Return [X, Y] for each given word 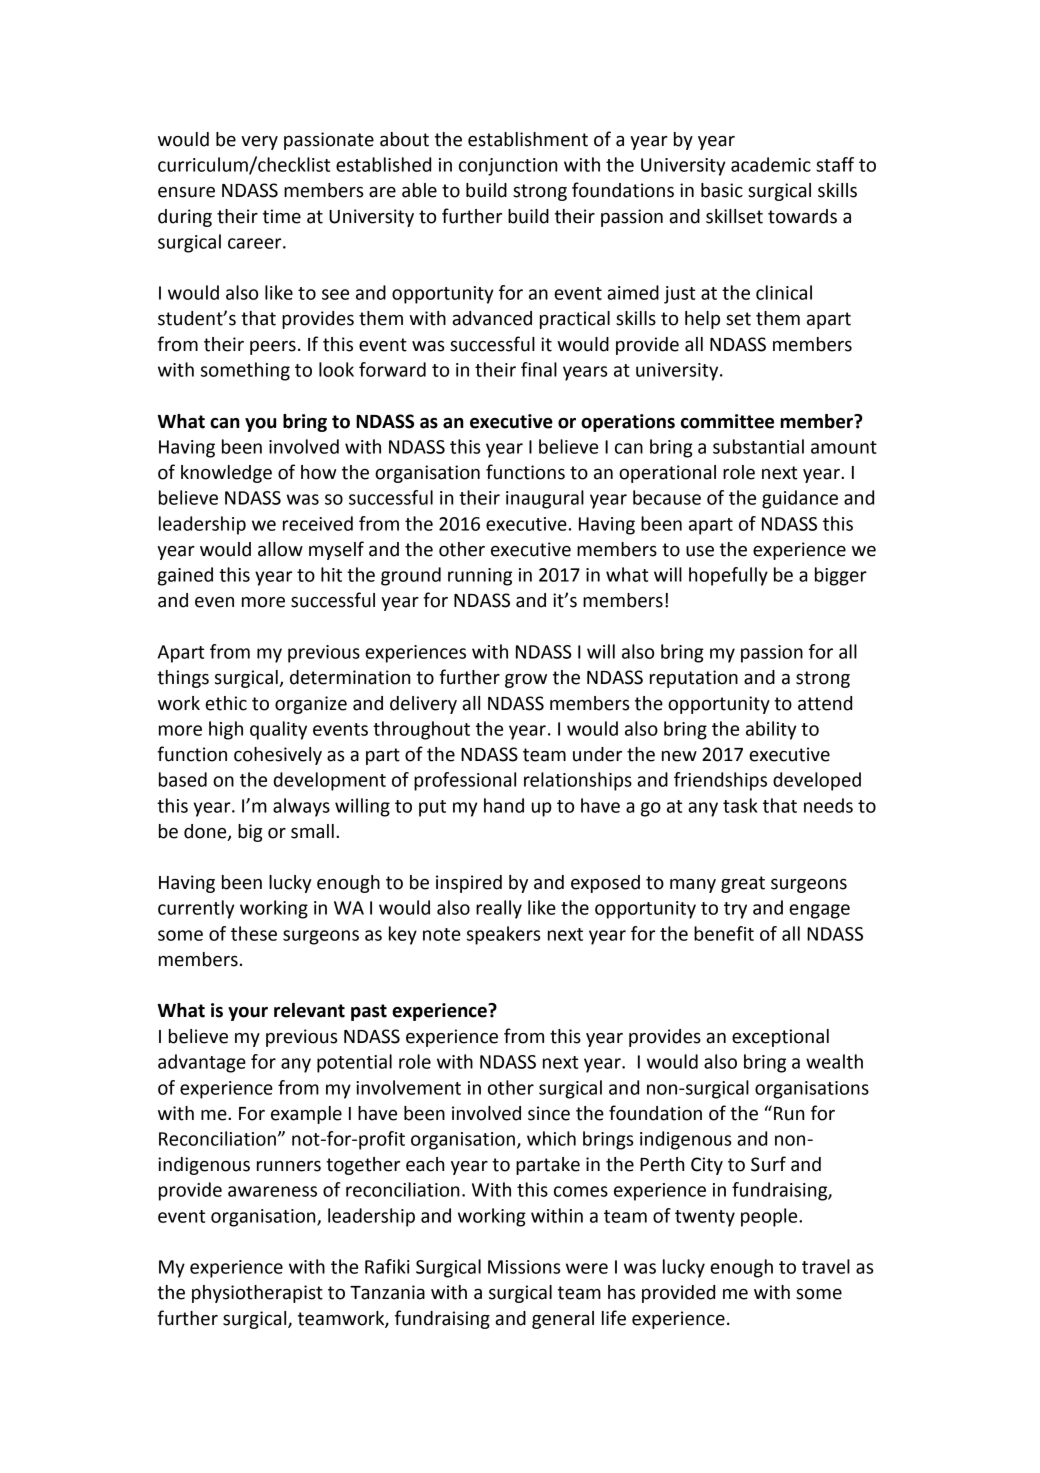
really [499, 909]
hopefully [728, 576]
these [254, 933]
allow [280, 549]
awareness [272, 1191]
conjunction [508, 167]
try [735, 910]
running [480, 577]
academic [771, 164]
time [282, 216]
